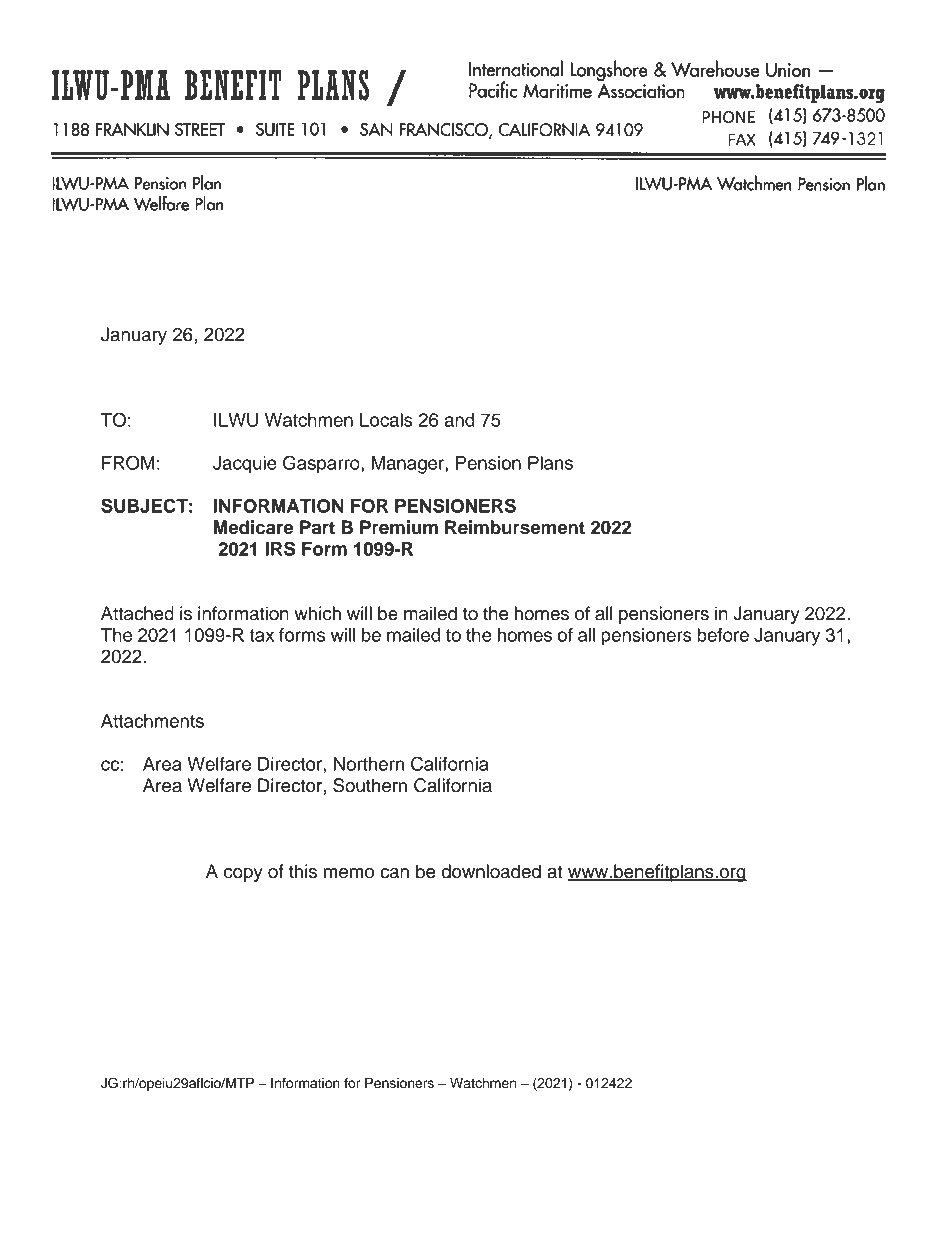 The width and height of the screenshot is (952, 1233). I want to click on Attachments, so click(152, 721).
